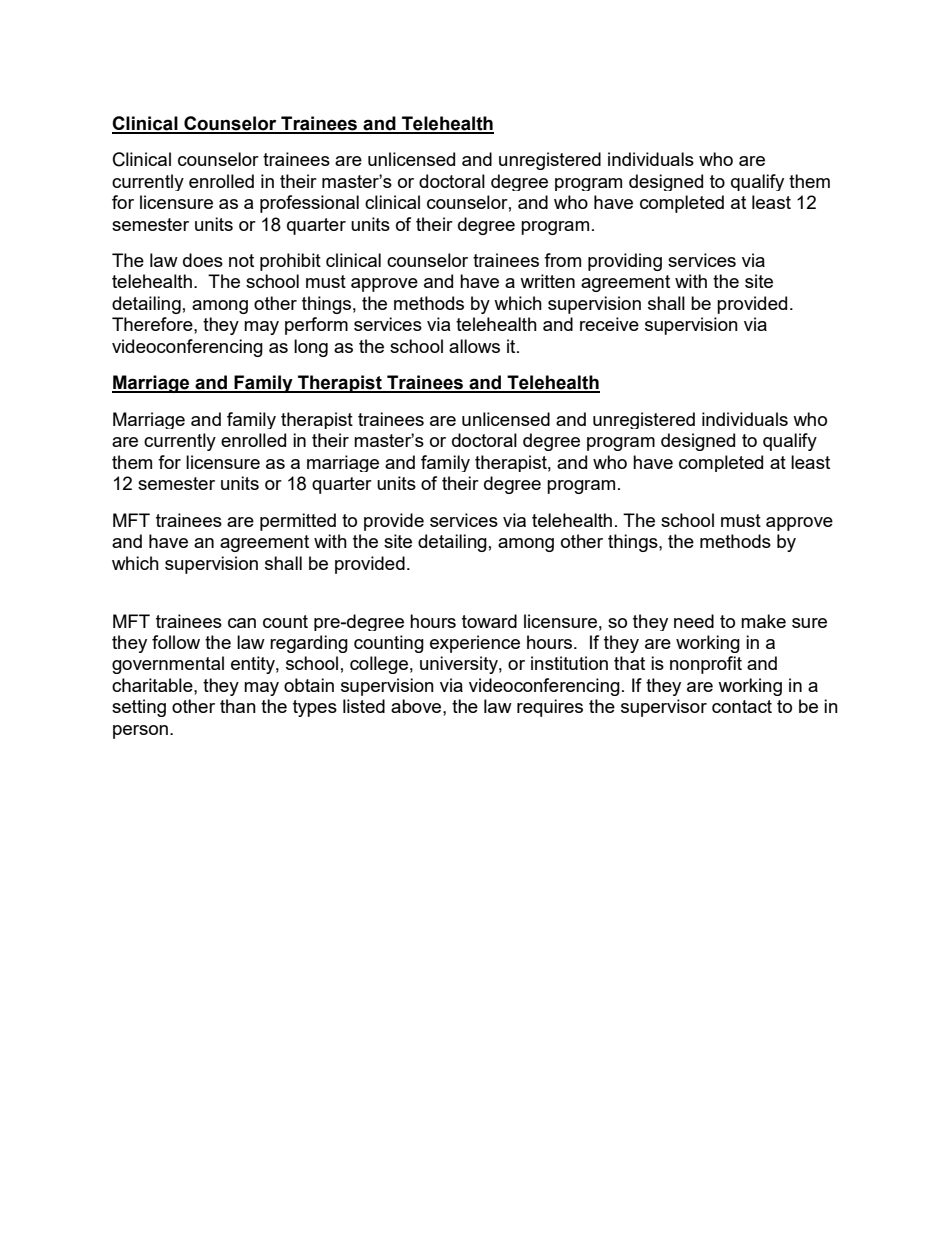  I want to click on need, so click(694, 621).
